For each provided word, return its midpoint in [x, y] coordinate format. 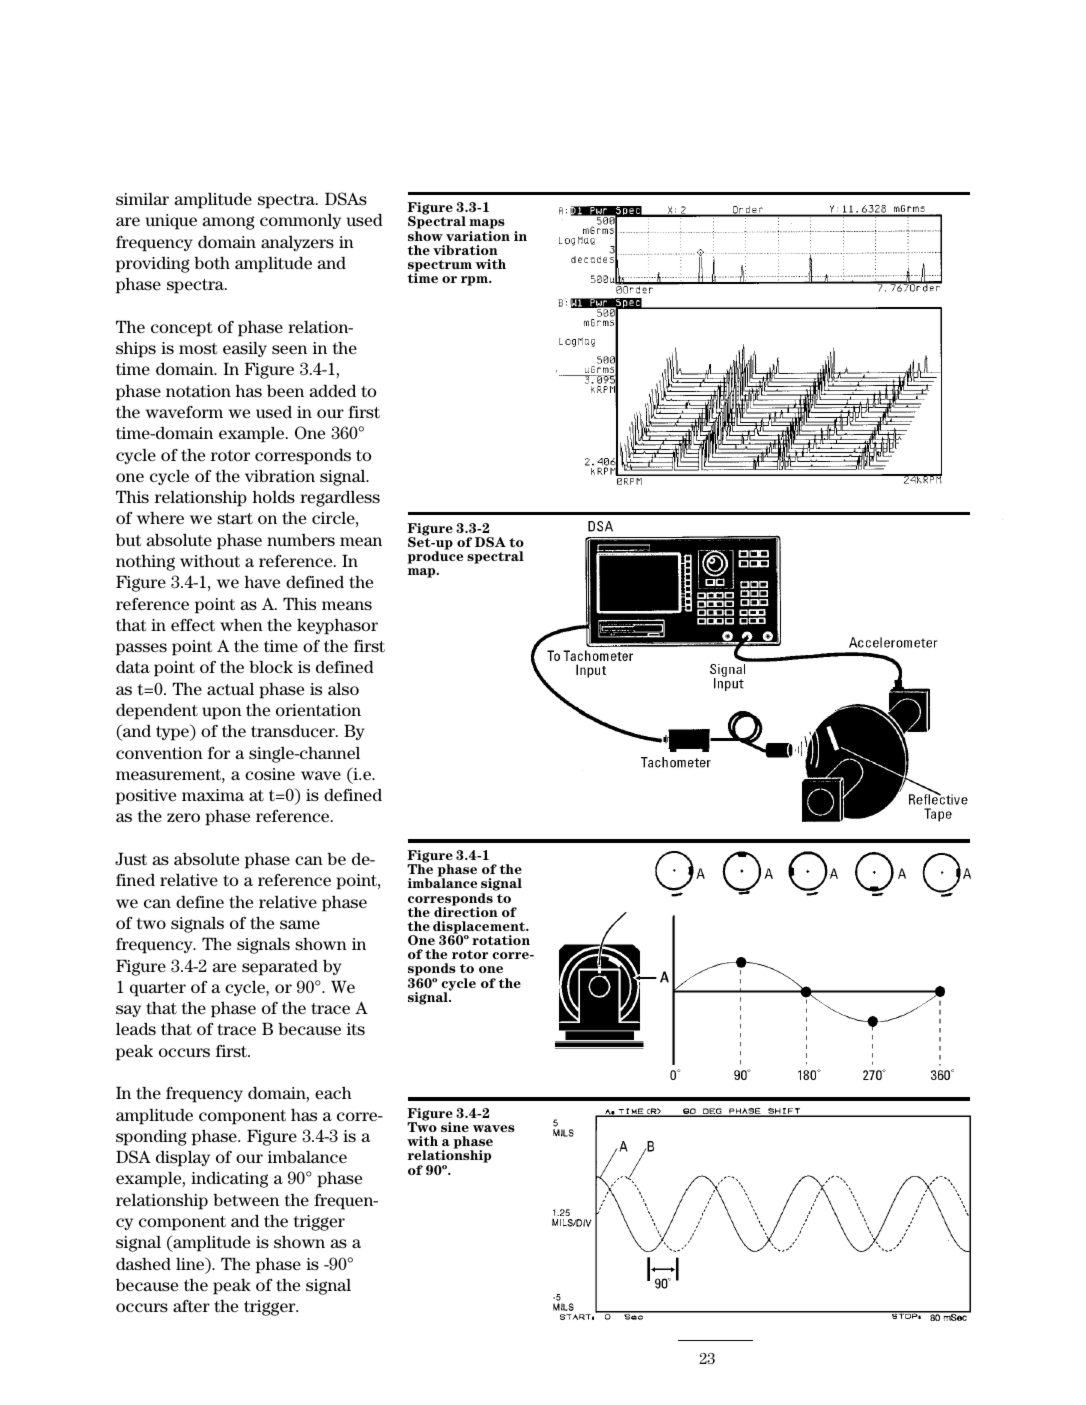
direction [466, 911]
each [333, 1093]
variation [478, 236]
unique [171, 222]
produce [435, 556]
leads [136, 1028]
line [191, 1265]
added [332, 390]
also [343, 689]
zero [183, 817]
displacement [480, 928]
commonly [300, 221]
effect [193, 625]
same [300, 924]
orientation [318, 710]
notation [198, 391]
